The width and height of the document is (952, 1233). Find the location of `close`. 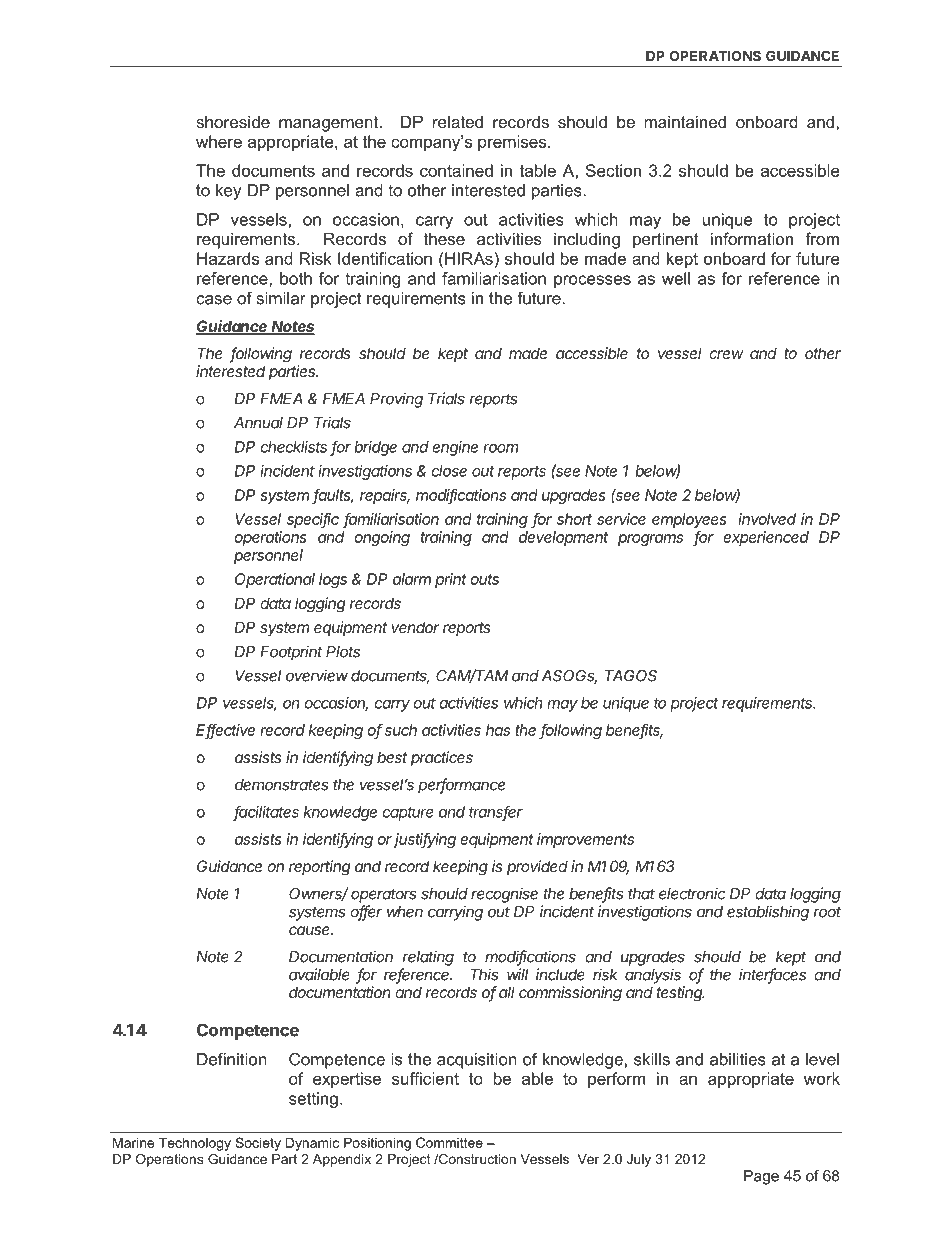

close is located at coordinates (449, 471).
